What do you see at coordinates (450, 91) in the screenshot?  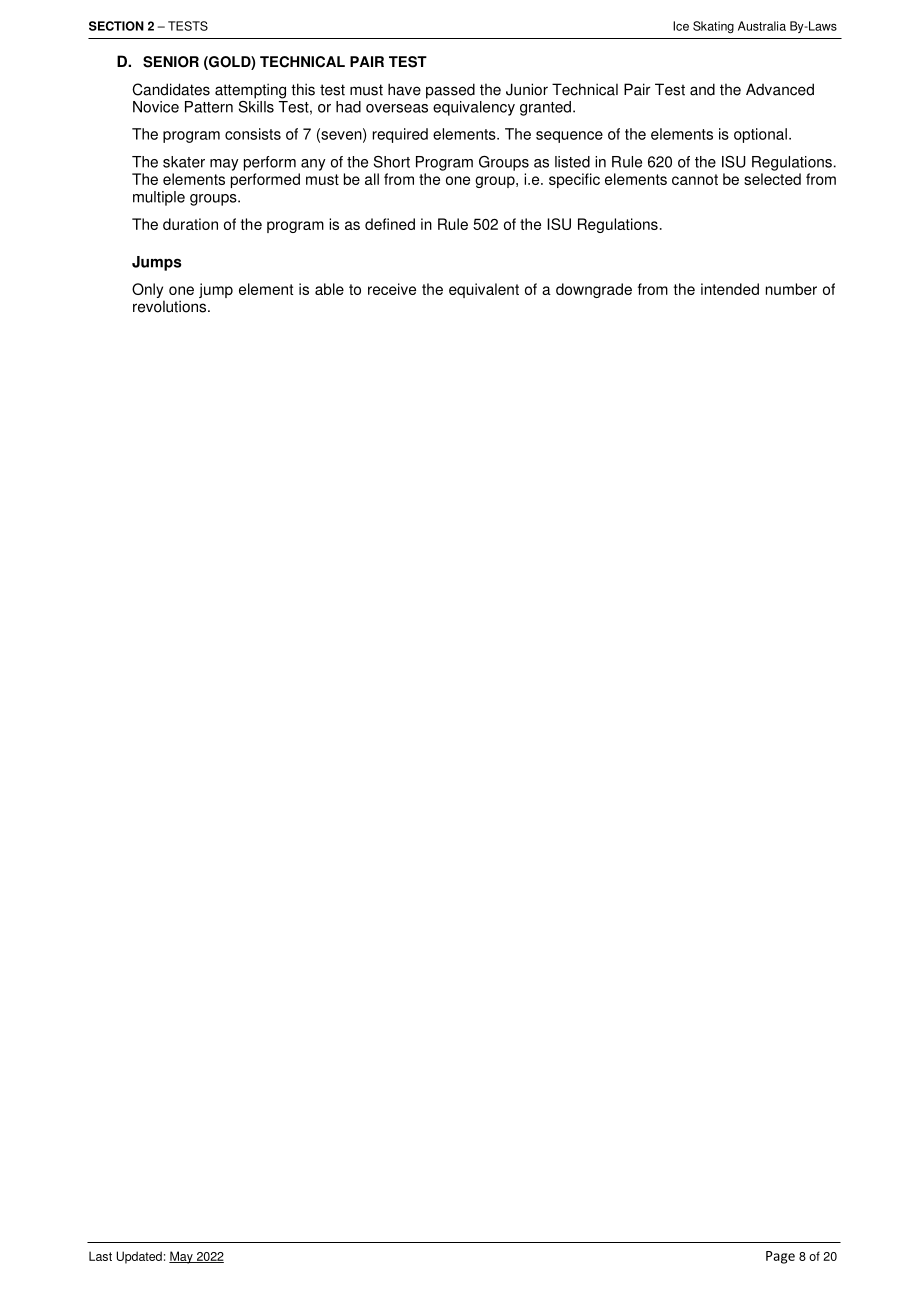 I see `passed` at bounding box center [450, 91].
